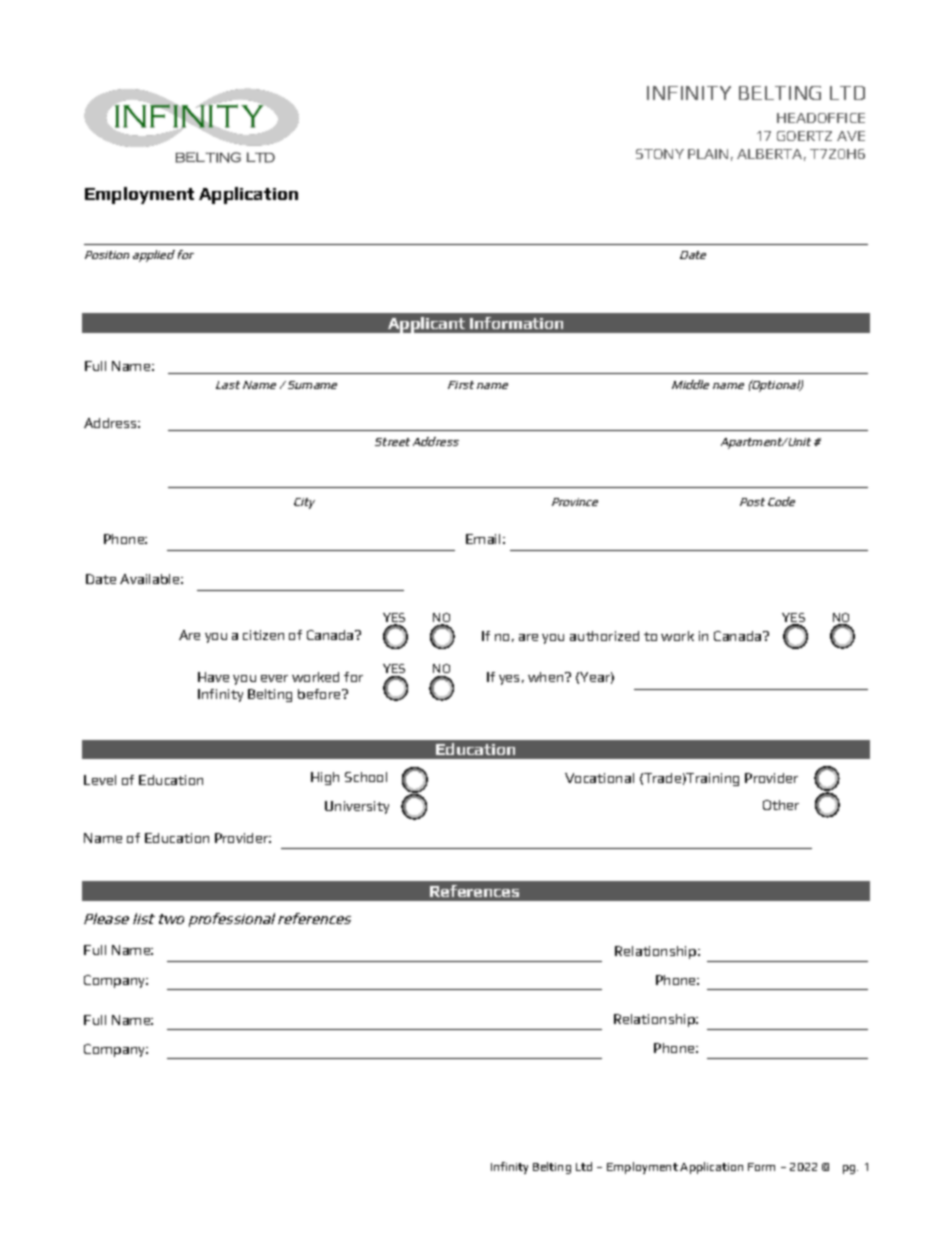 Image resolution: width=952 pixels, height=1233 pixels. I want to click on Have, so click(213, 677).
